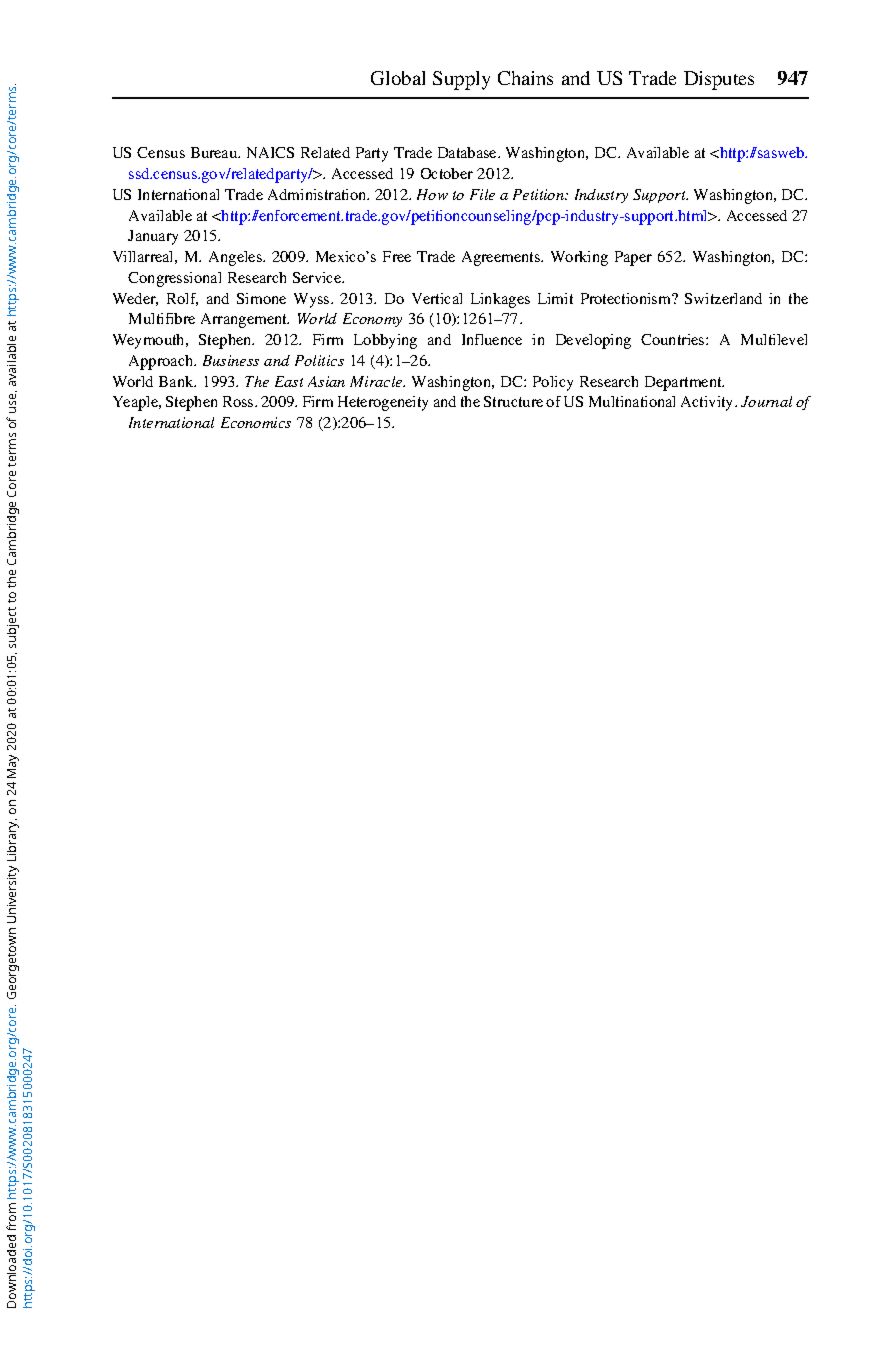 Image resolution: width=896 pixels, height=1345 pixels. I want to click on Activity, so click(708, 403).
